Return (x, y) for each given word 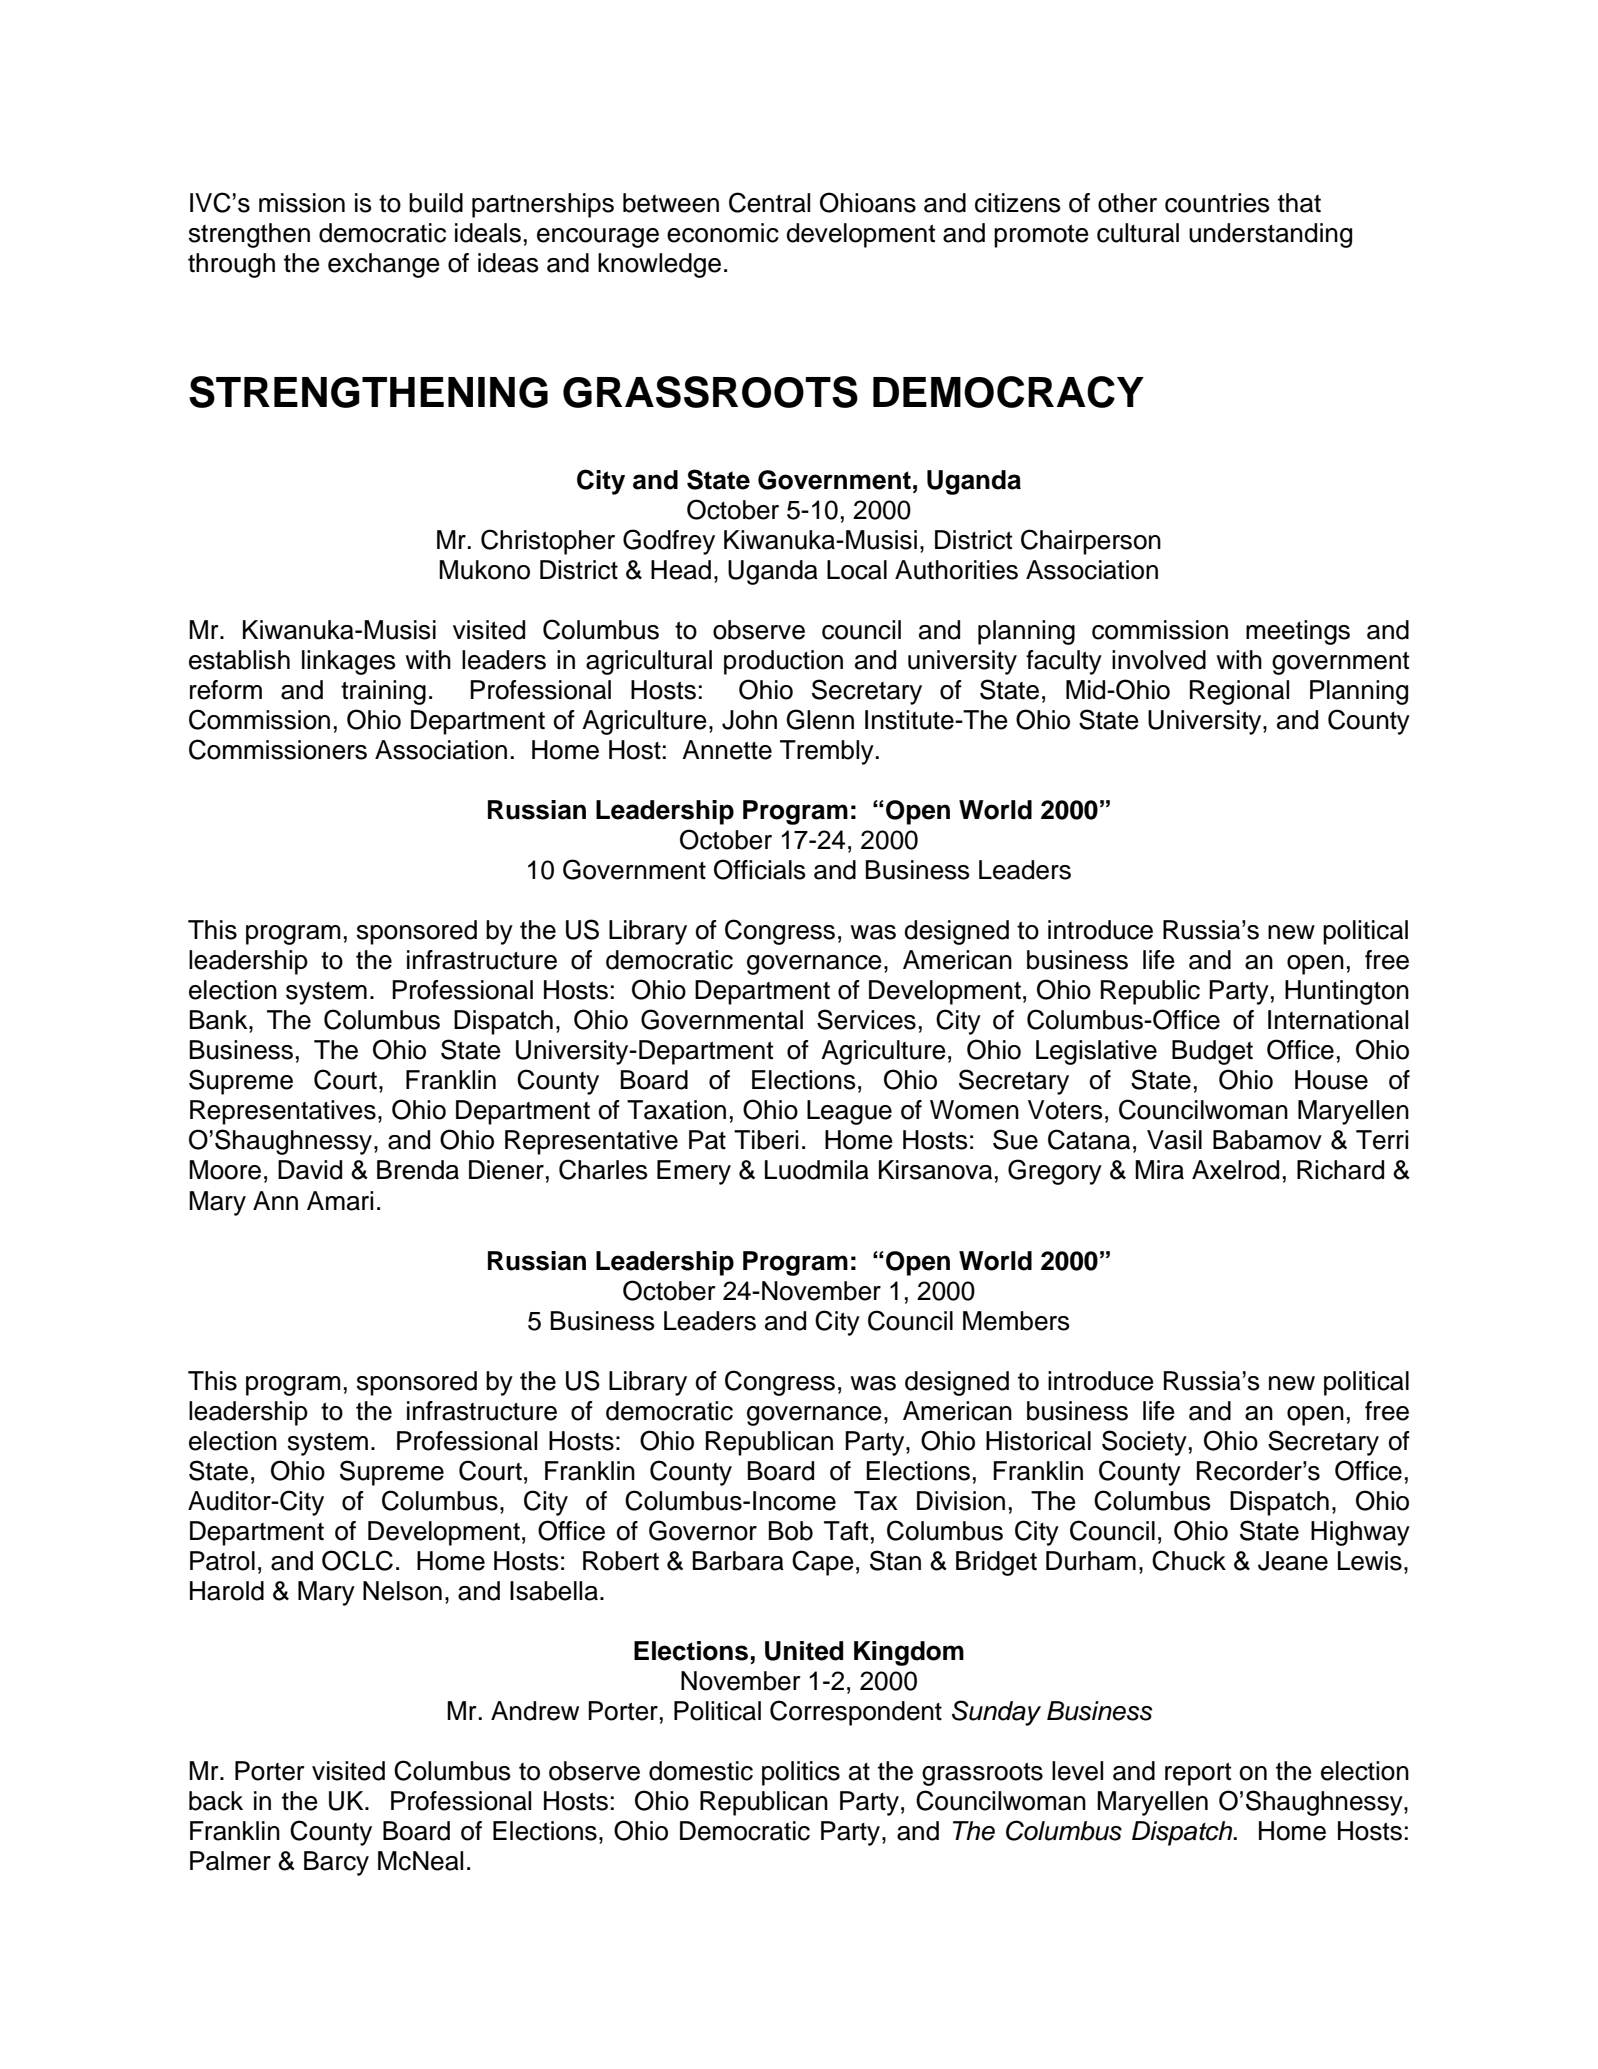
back (216, 1801)
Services (866, 1019)
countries (1217, 203)
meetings (1298, 632)
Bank (220, 1020)
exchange (384, 265)
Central (769, 202)
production (783, 662)
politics (801, 1773)
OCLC (357, 1560)
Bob (791, 1531)
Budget (1212, 1052)
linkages (349, 662)
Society (1144, 1443)
